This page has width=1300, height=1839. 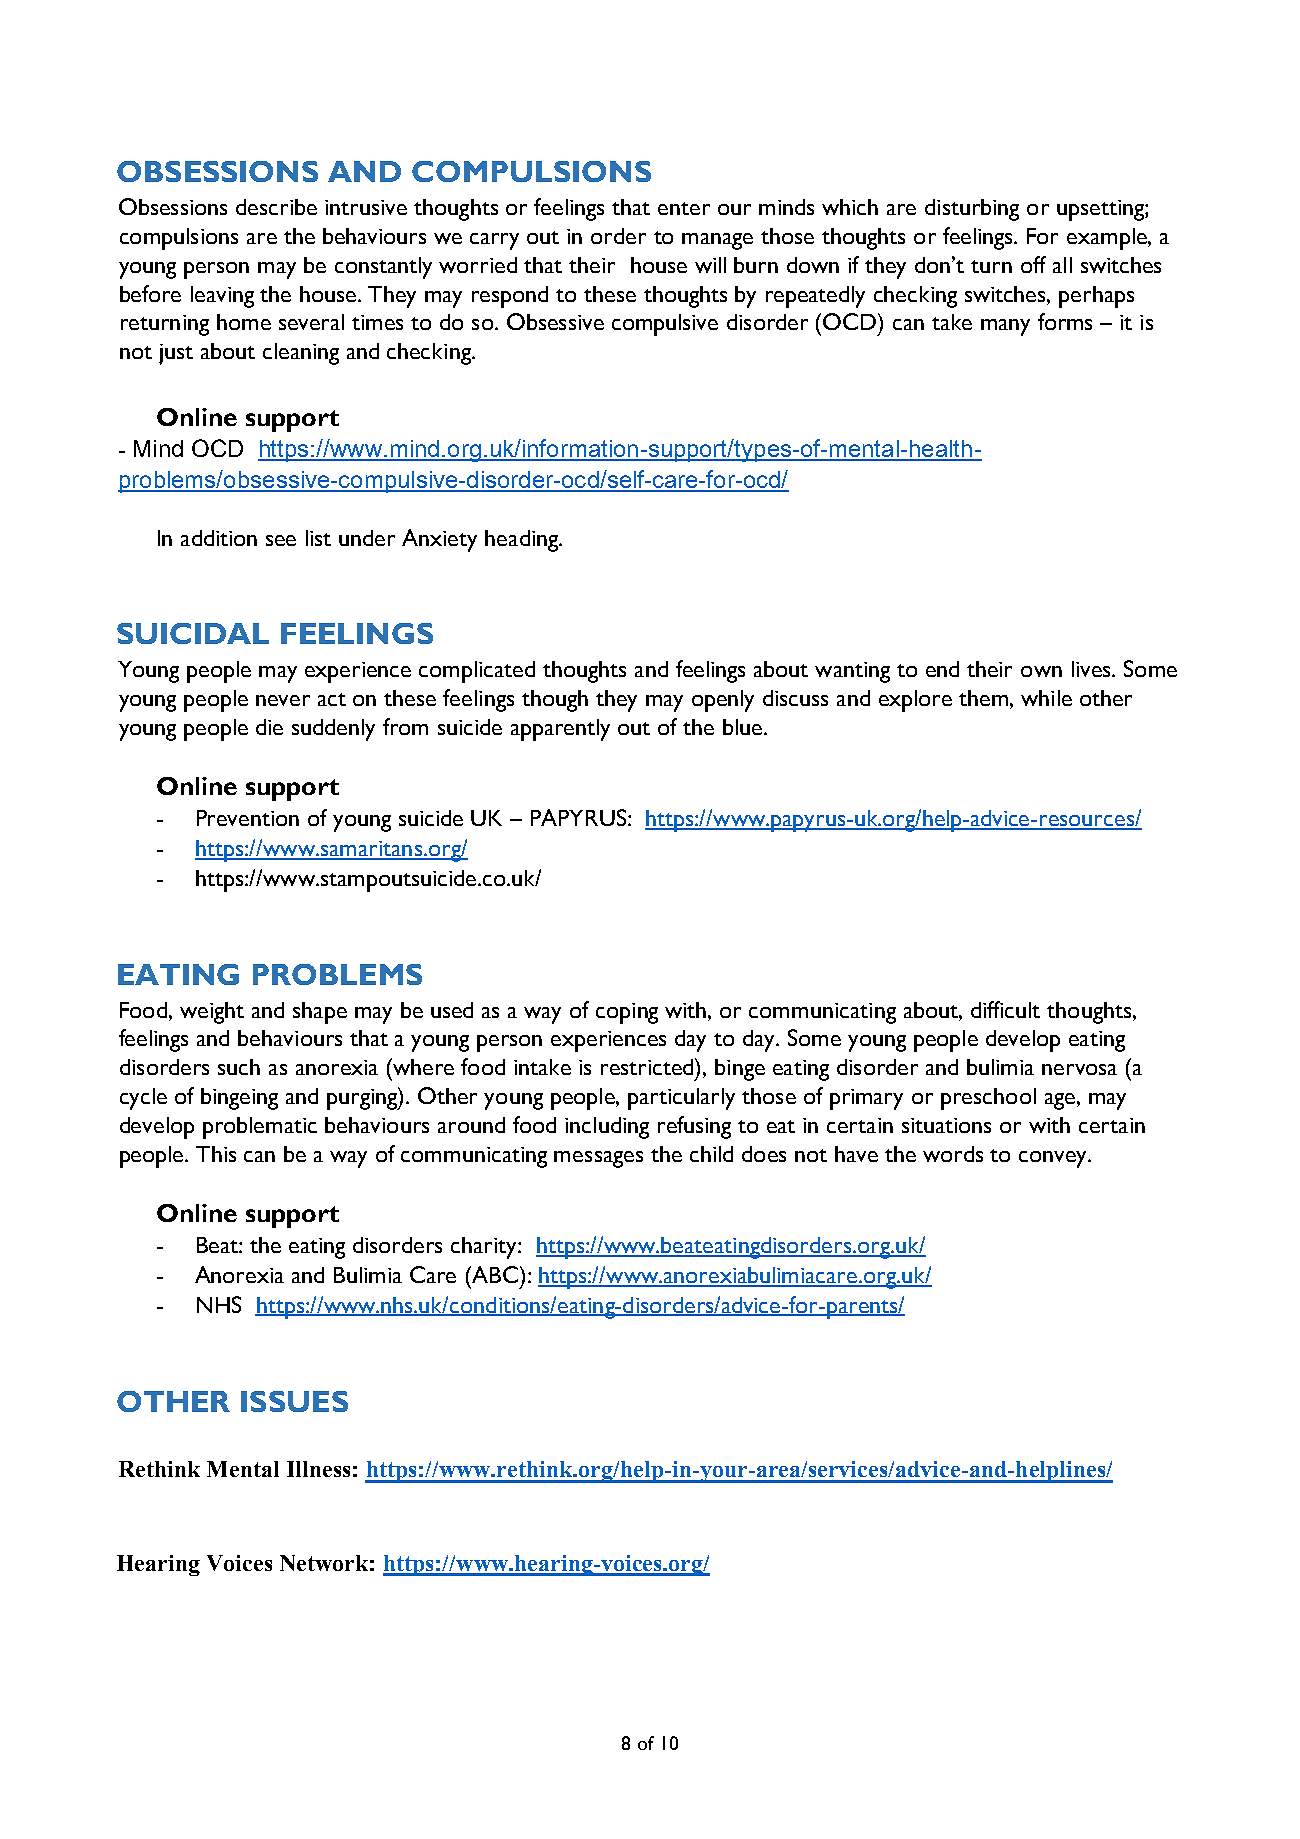 I want to click on problematic, so click(x=260, y=1128).
